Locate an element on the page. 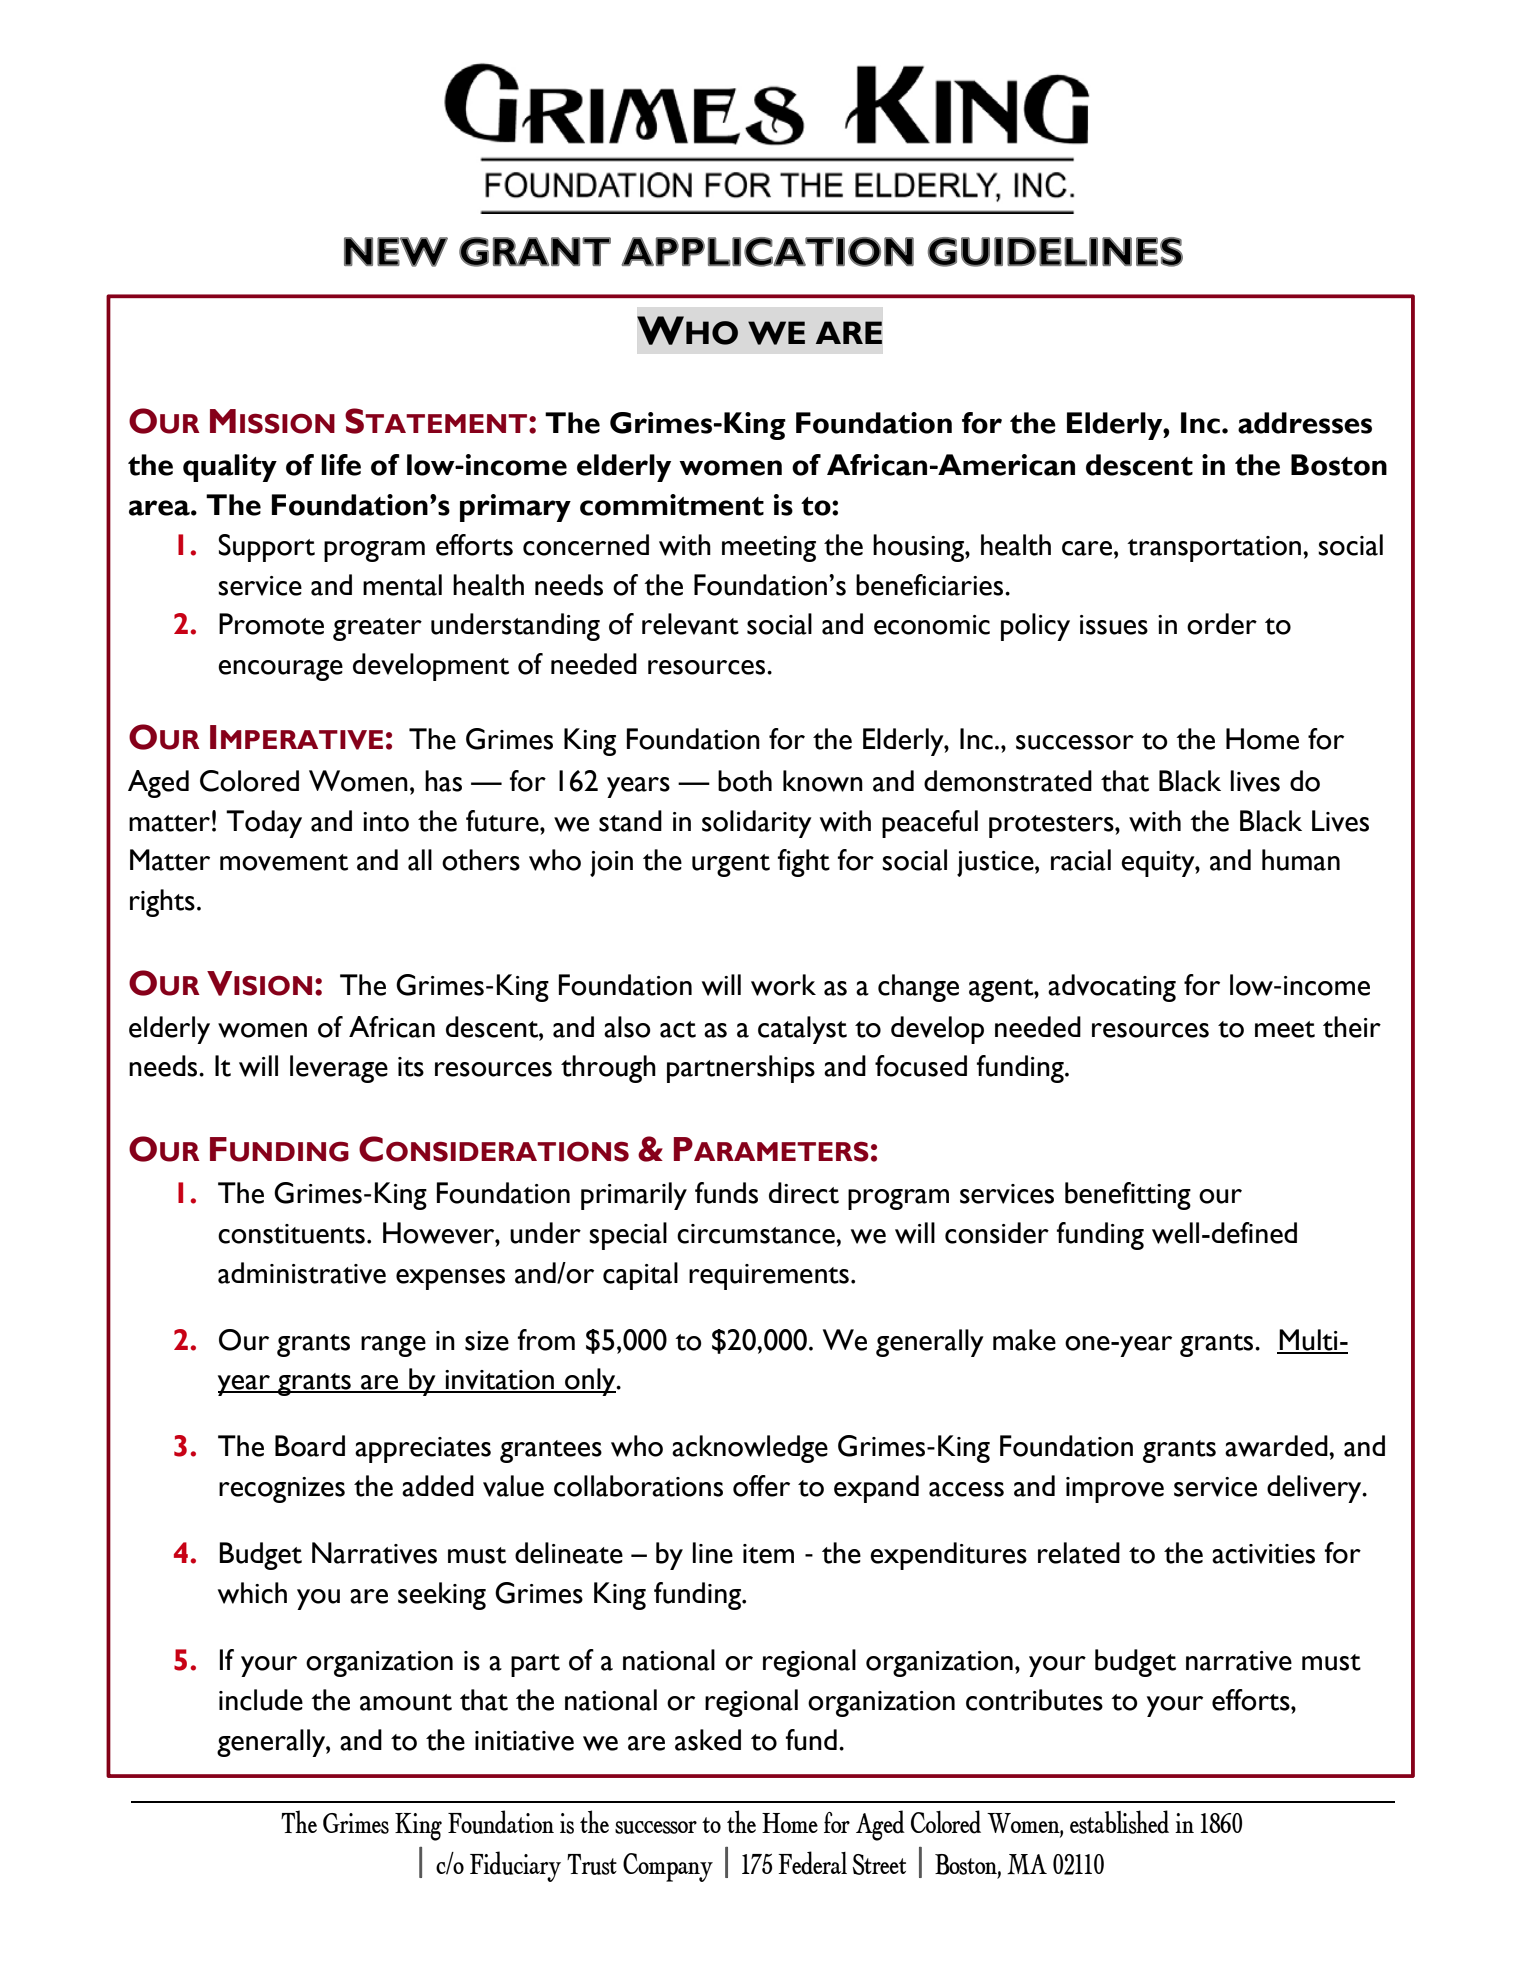 The image size is (1525, 1973). include is located at coordinates (261, 1700).
